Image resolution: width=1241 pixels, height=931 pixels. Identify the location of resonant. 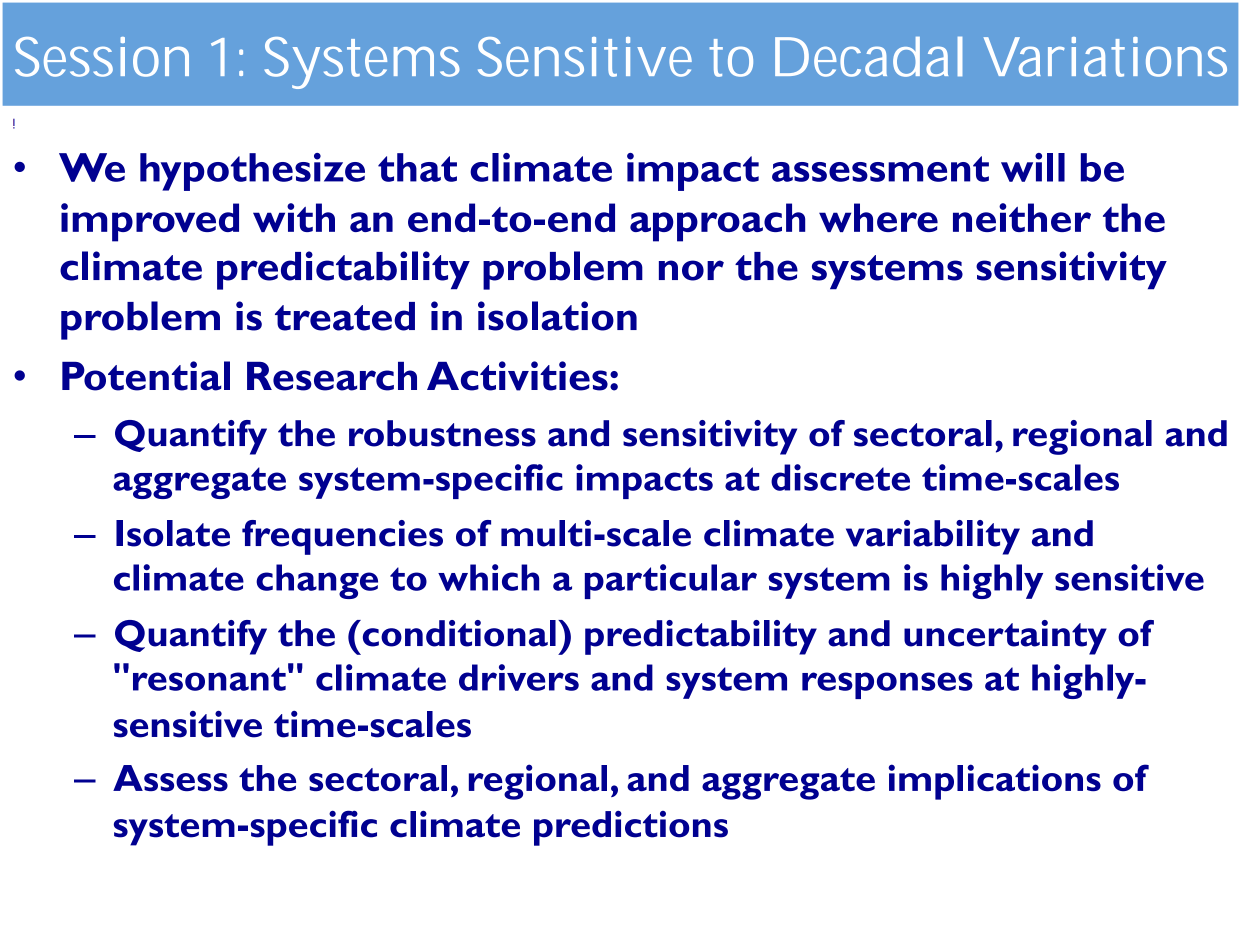
(209, 679).
